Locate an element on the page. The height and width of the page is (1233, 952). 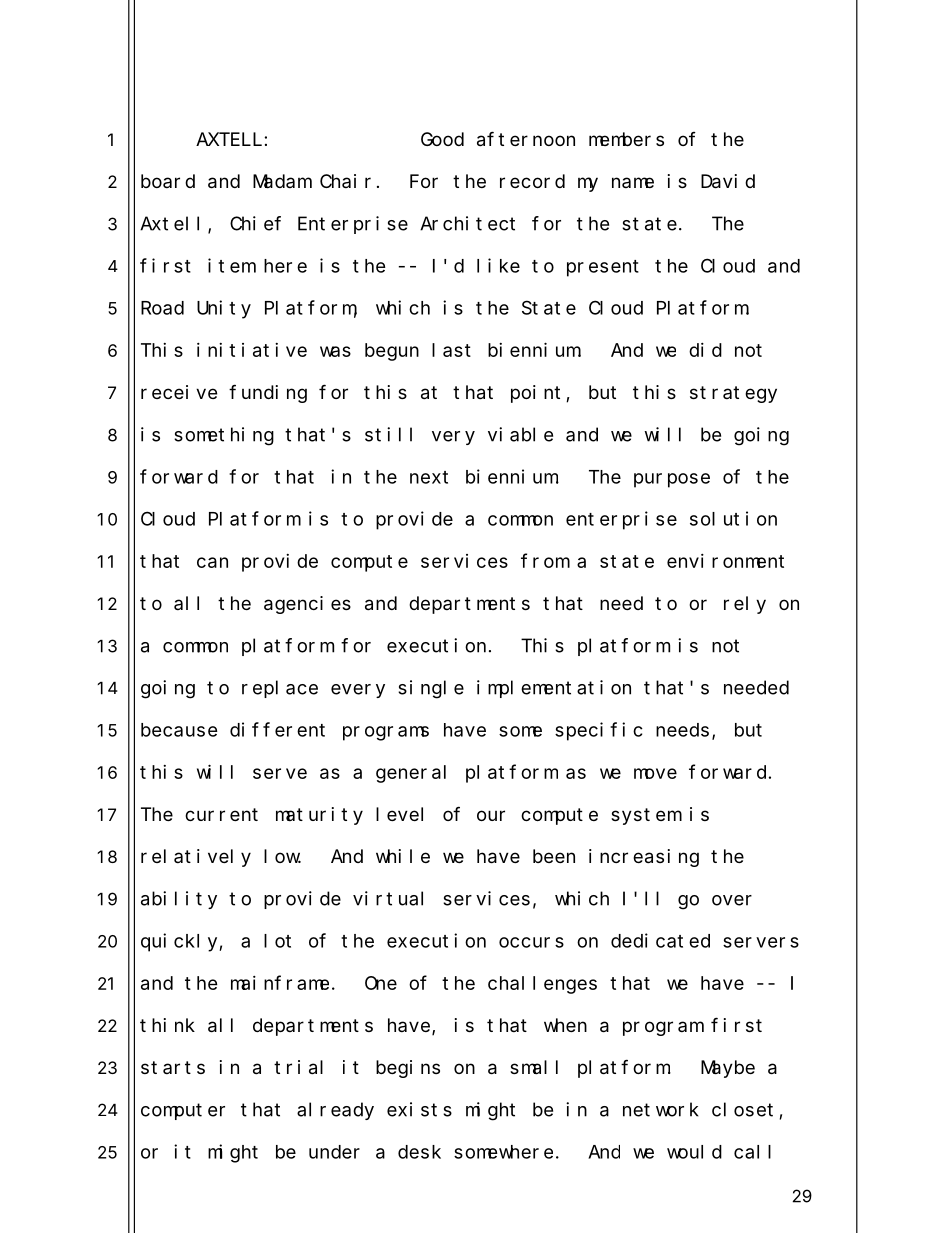
Madam is located at coordinates (281, 181).
